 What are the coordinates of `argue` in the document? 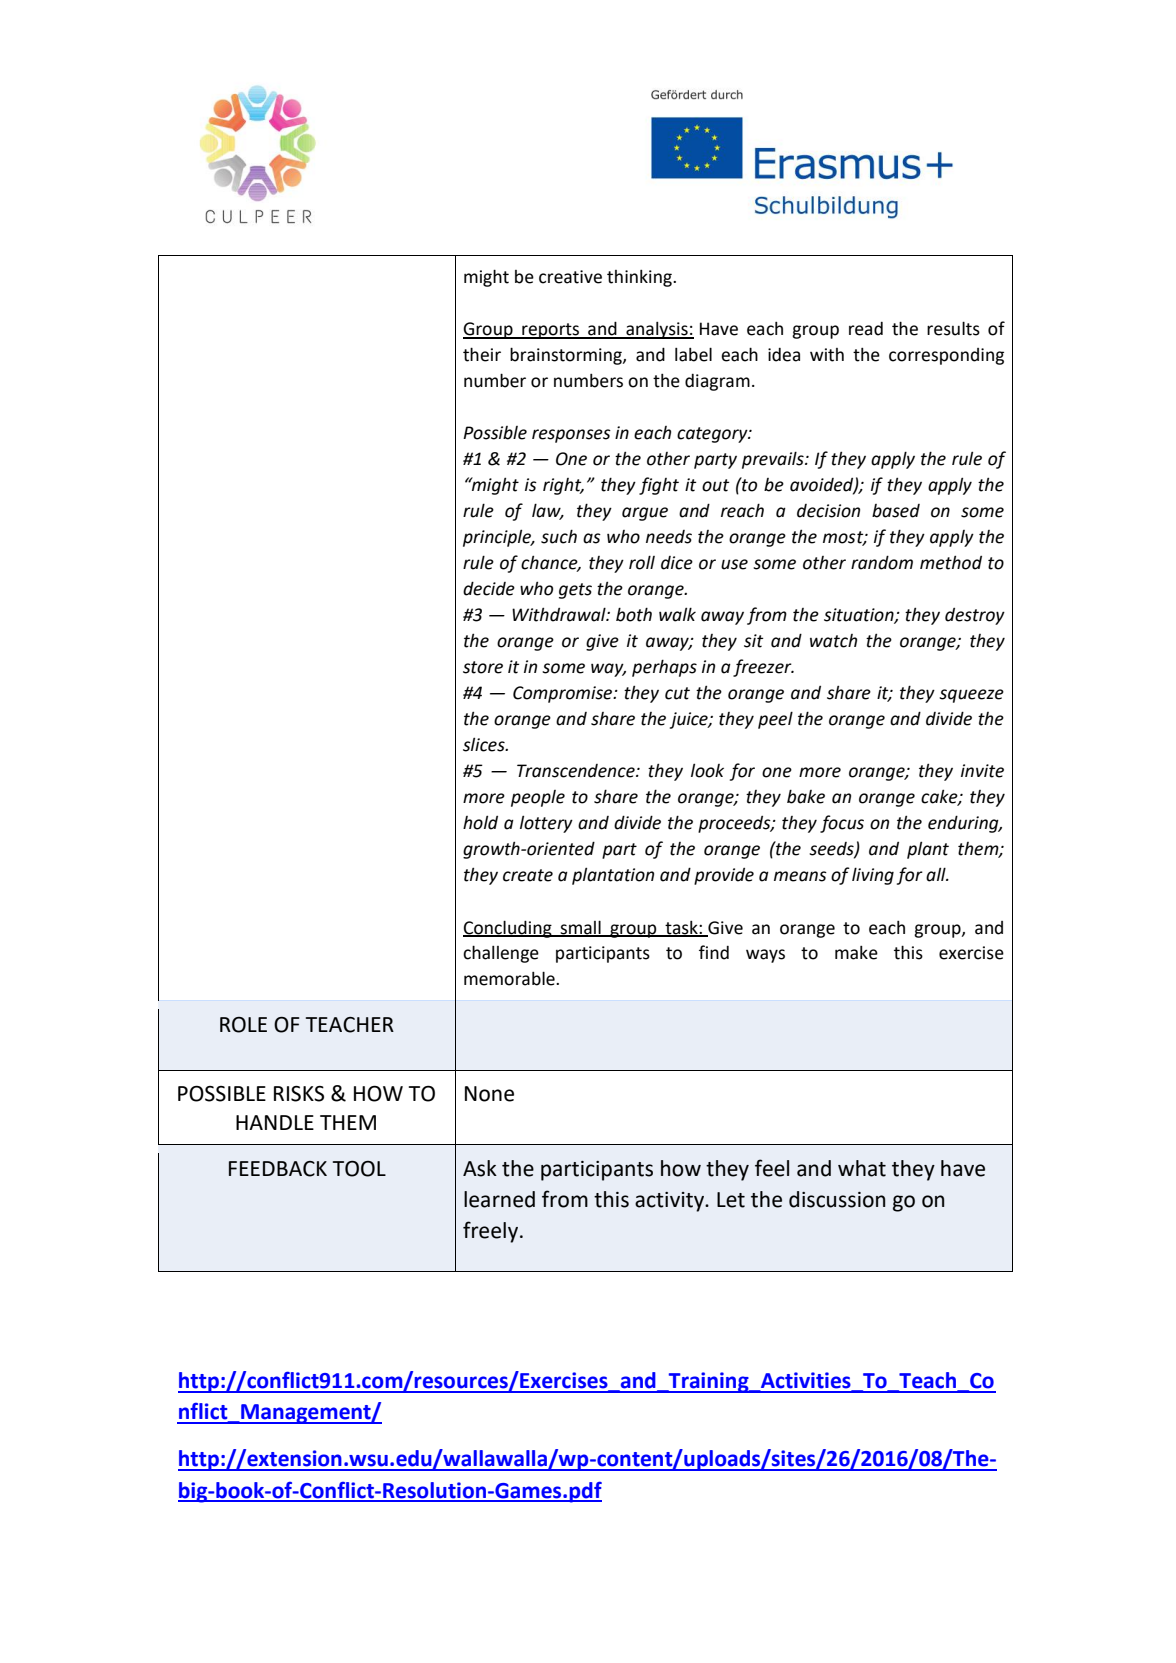 It's located at (645, 514).
